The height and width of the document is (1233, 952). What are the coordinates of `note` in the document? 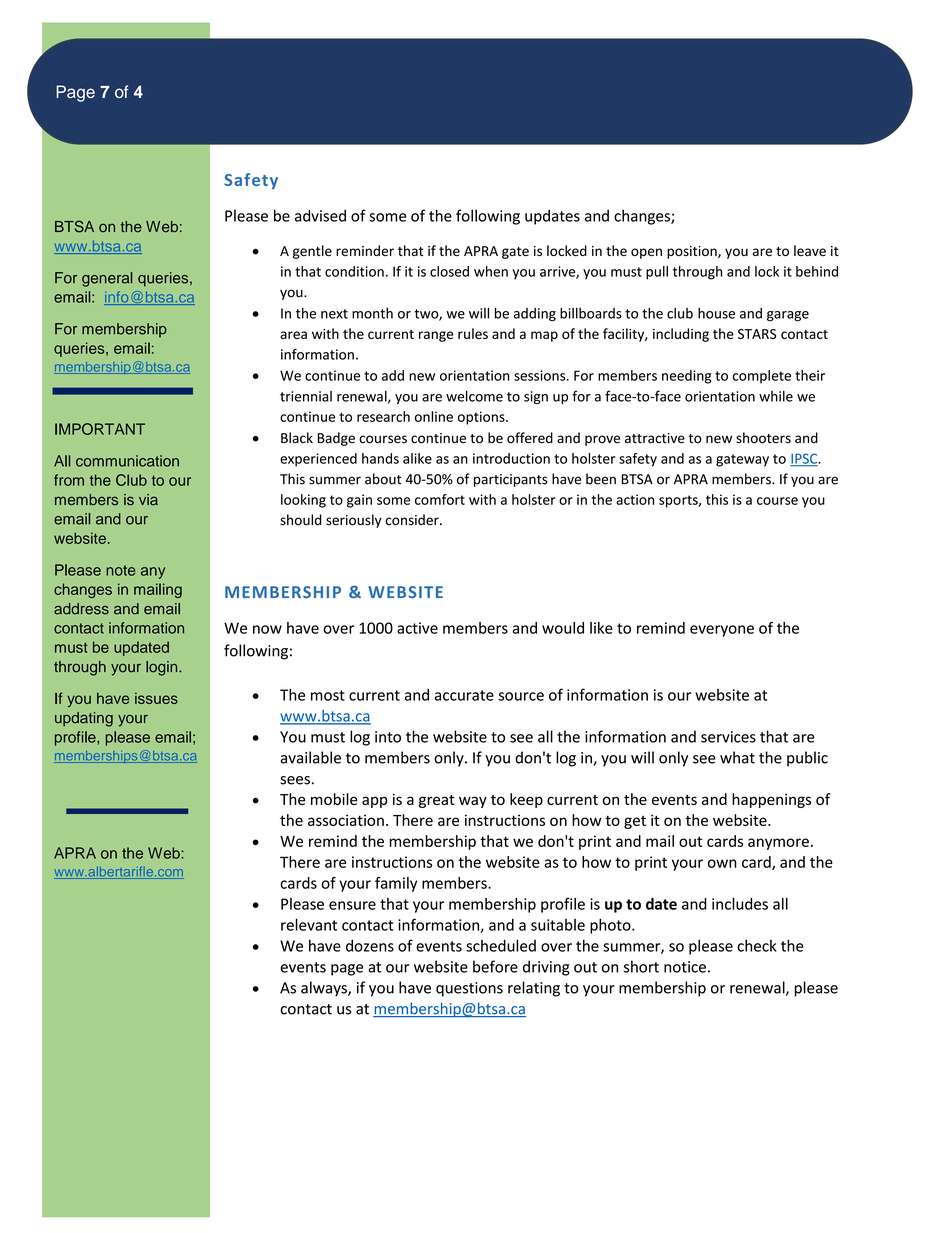 It's located at (120, 570).
